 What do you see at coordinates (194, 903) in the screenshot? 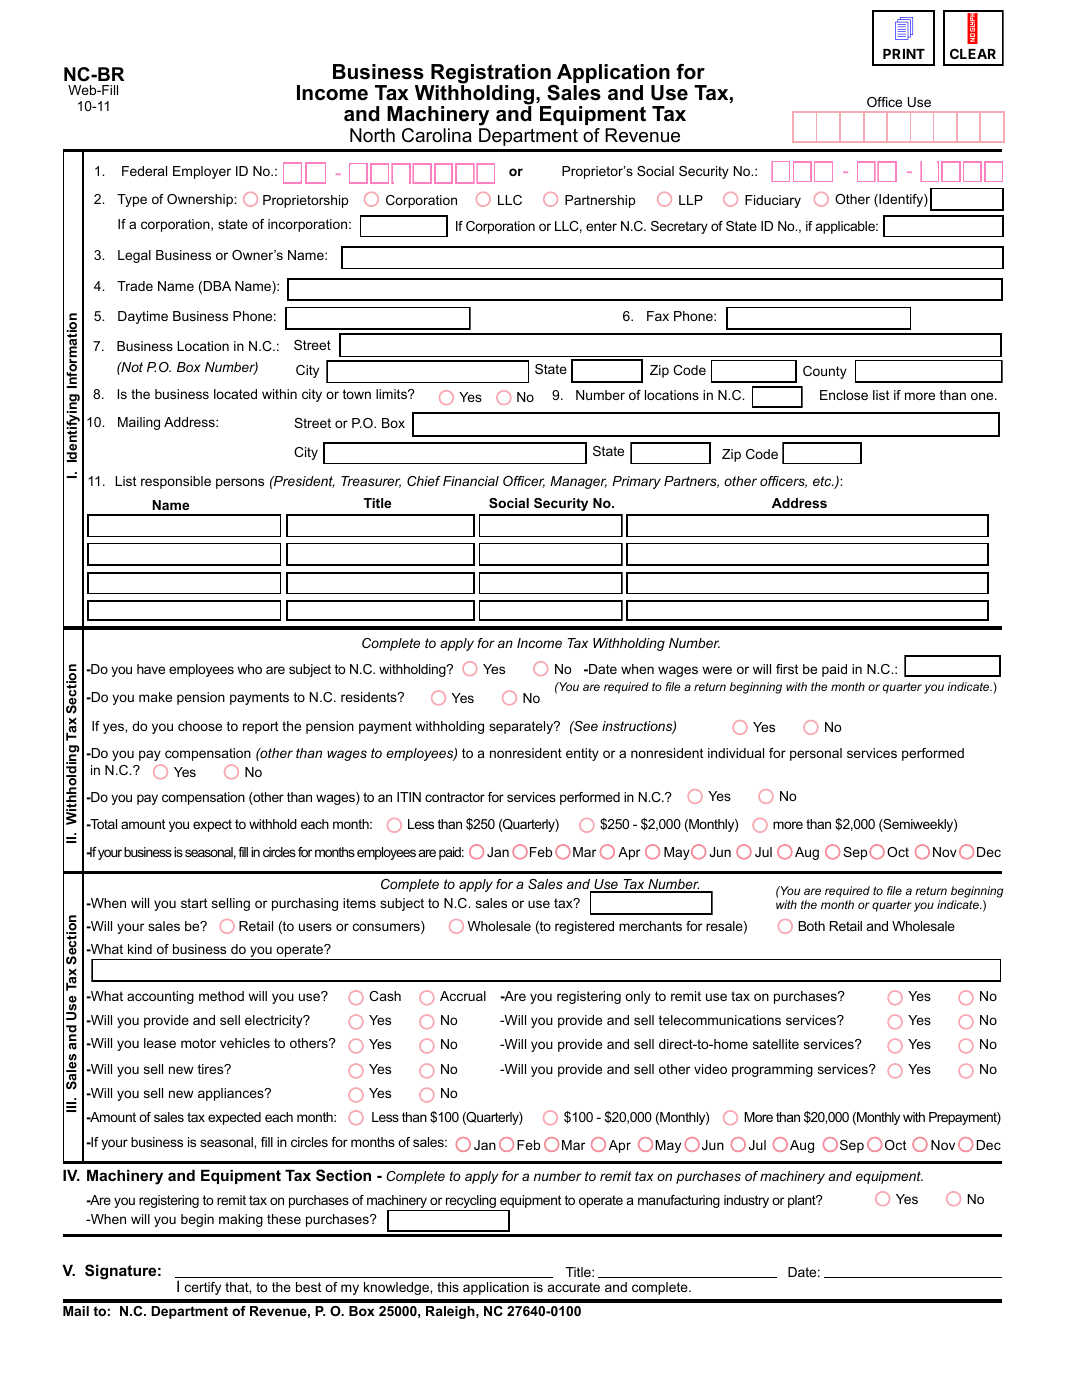
I see `start` at bounding box center [194, 903].
